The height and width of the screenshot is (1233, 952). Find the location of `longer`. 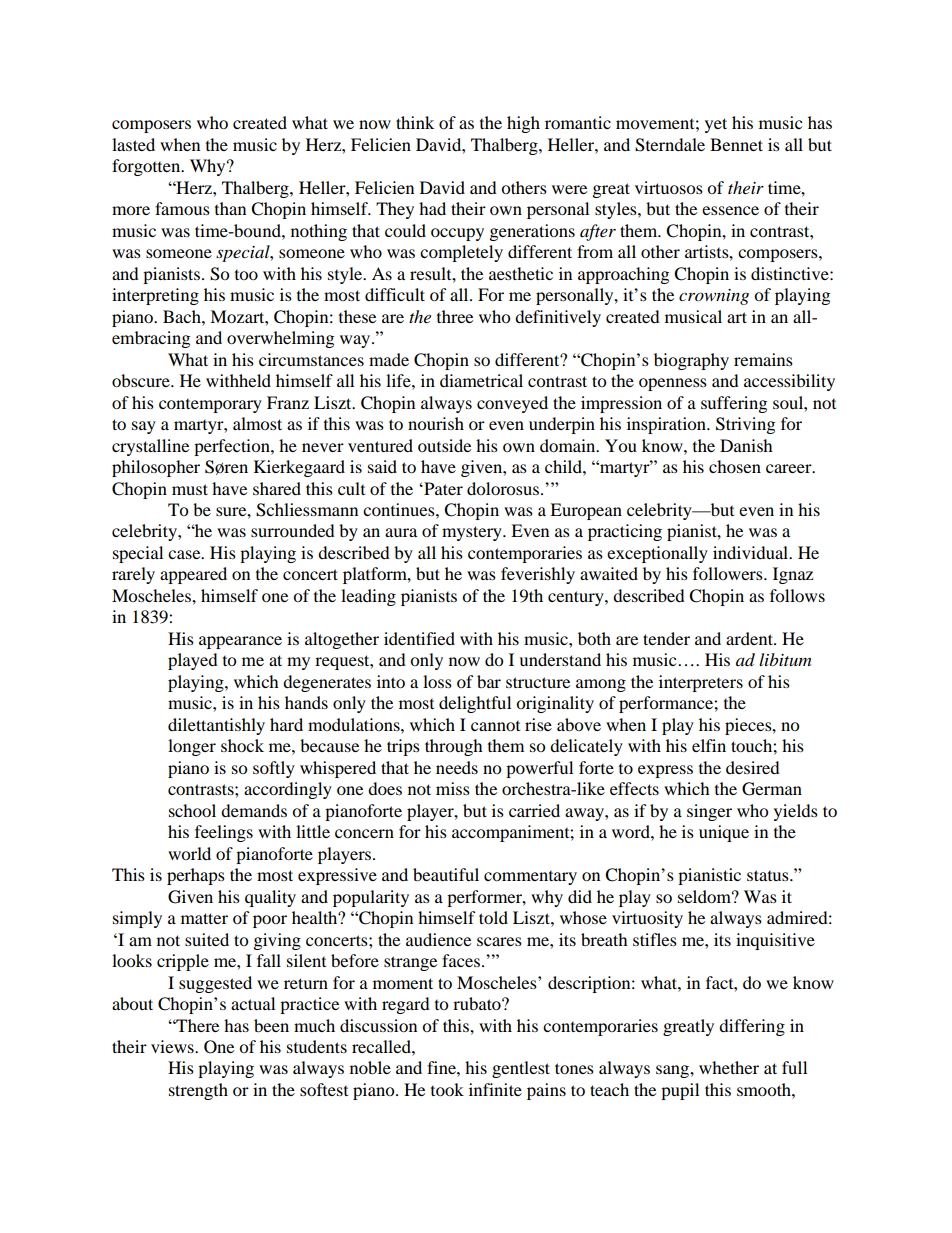

longer is located at coordinates (192, 747).
